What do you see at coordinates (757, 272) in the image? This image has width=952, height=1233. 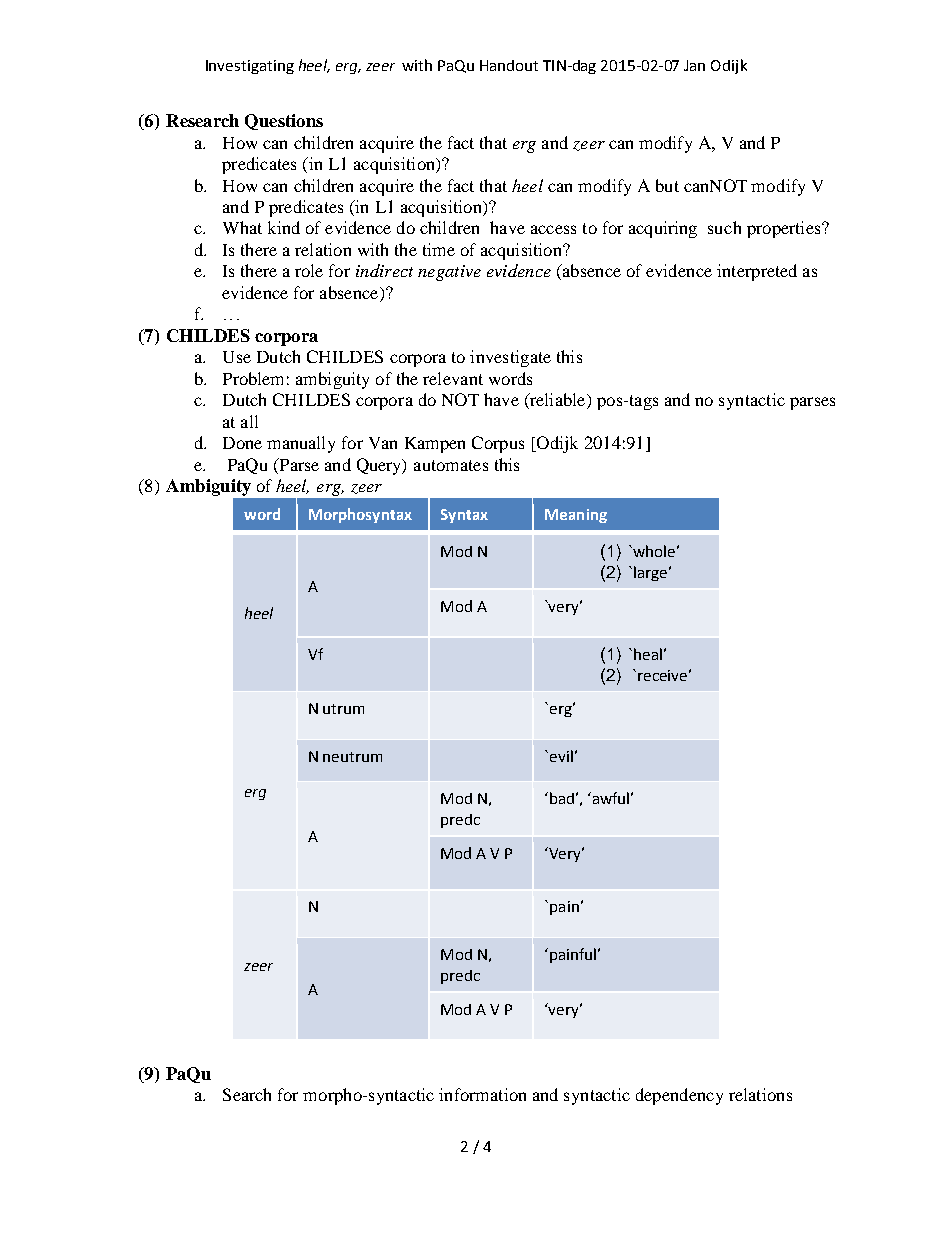 I see `interpreted` at bounding box center [757, 272].
